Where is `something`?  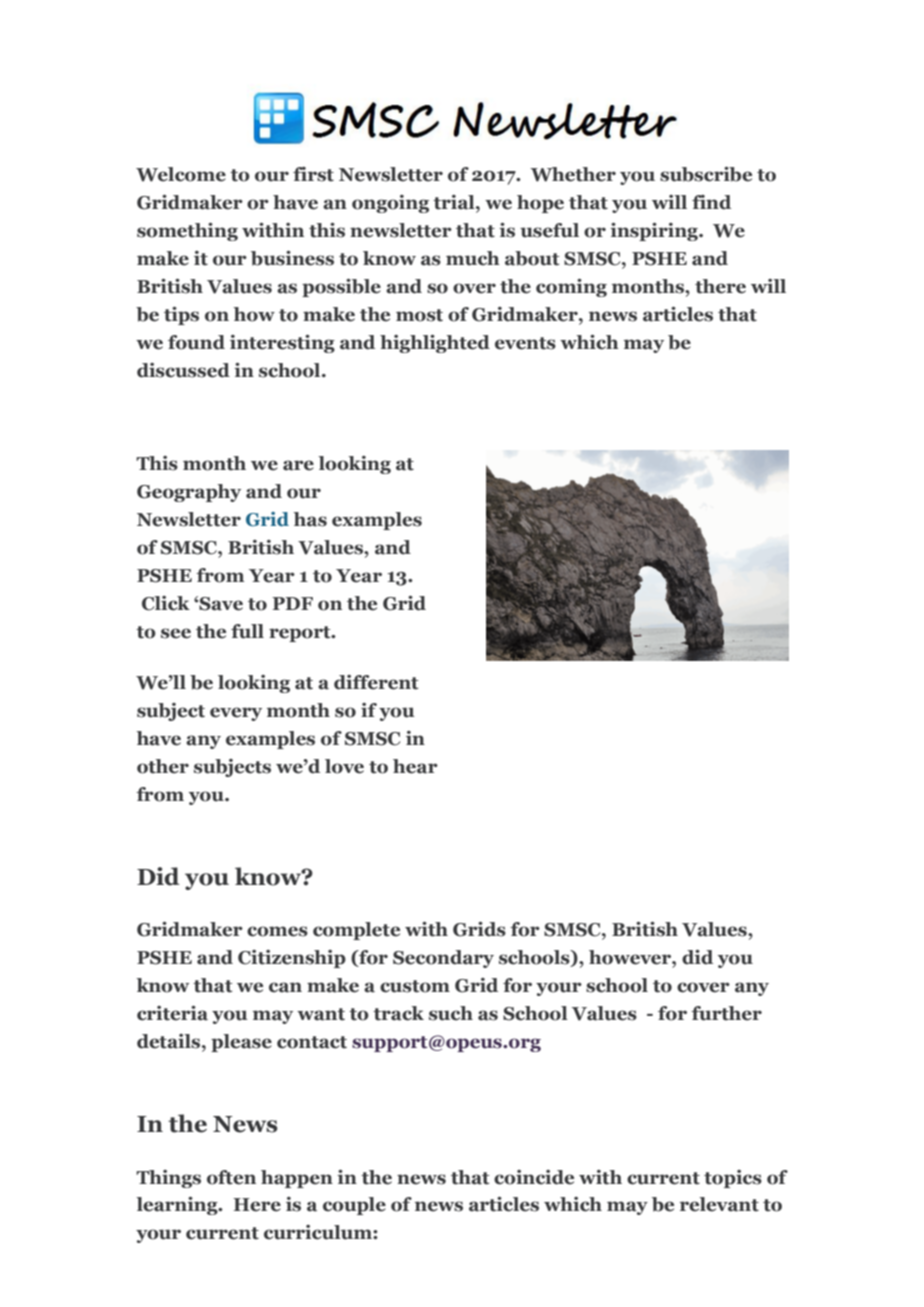
something is located at coordinates (187, 231).
